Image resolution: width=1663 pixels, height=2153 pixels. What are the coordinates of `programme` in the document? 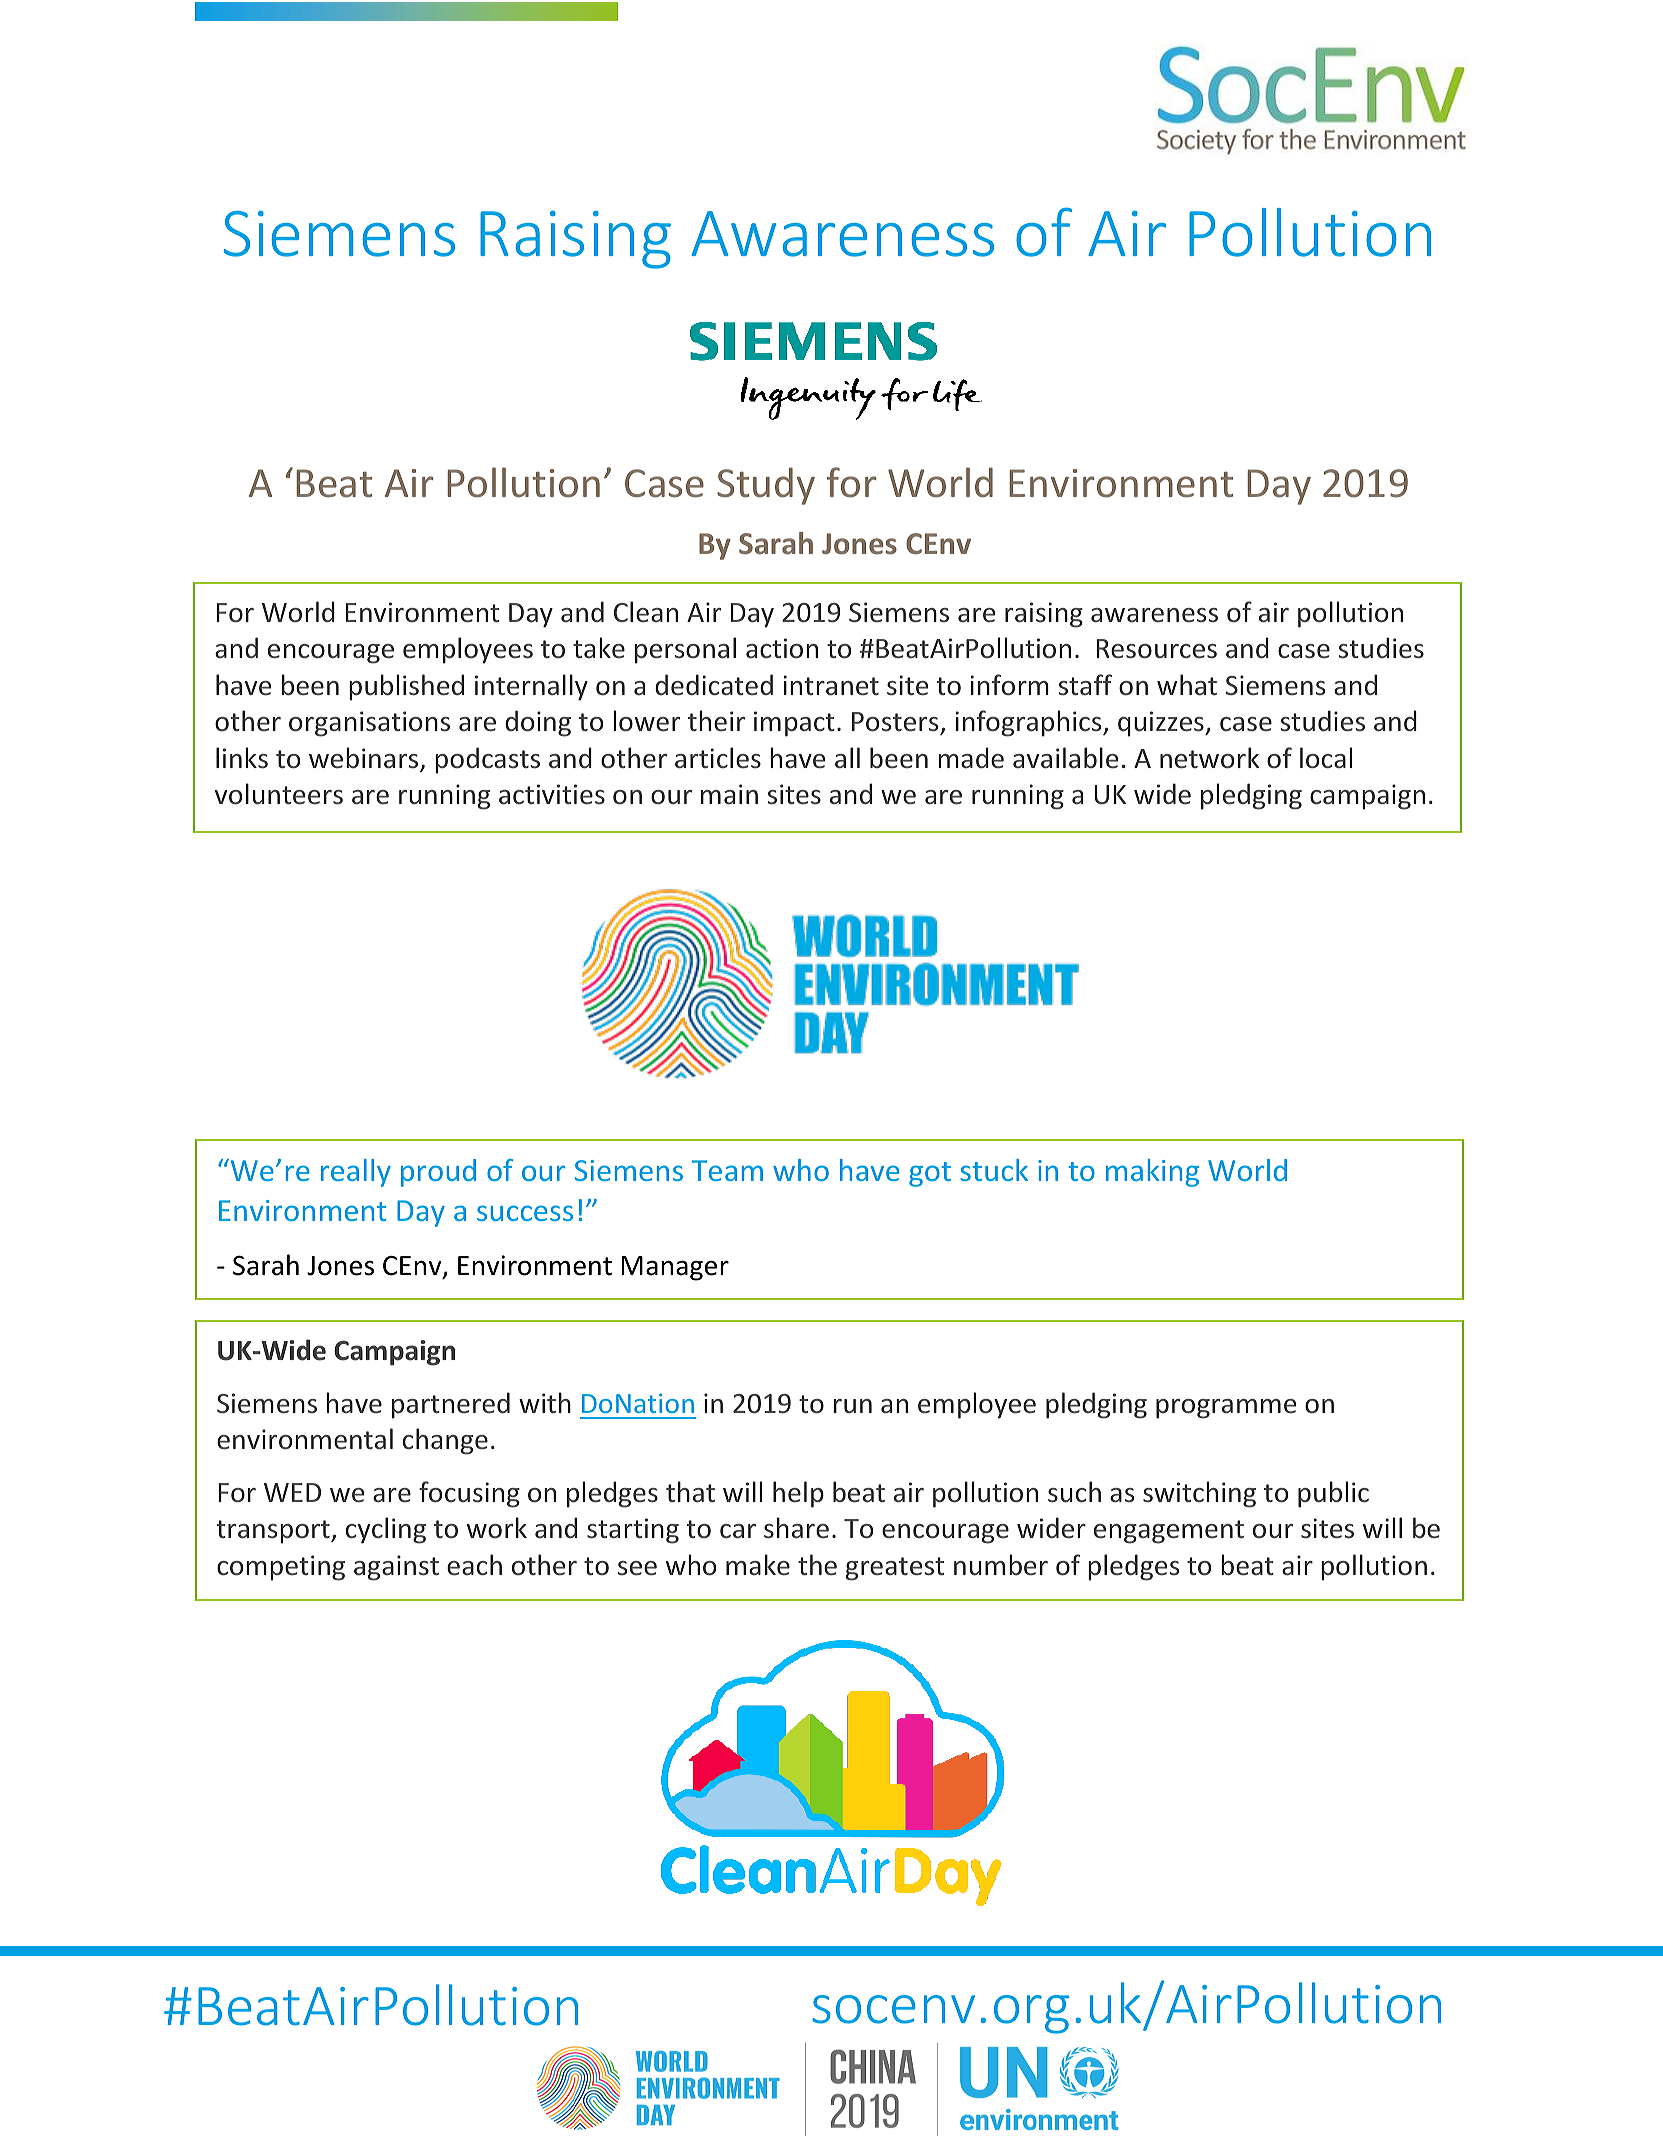 It's located at (1226, 1409).
